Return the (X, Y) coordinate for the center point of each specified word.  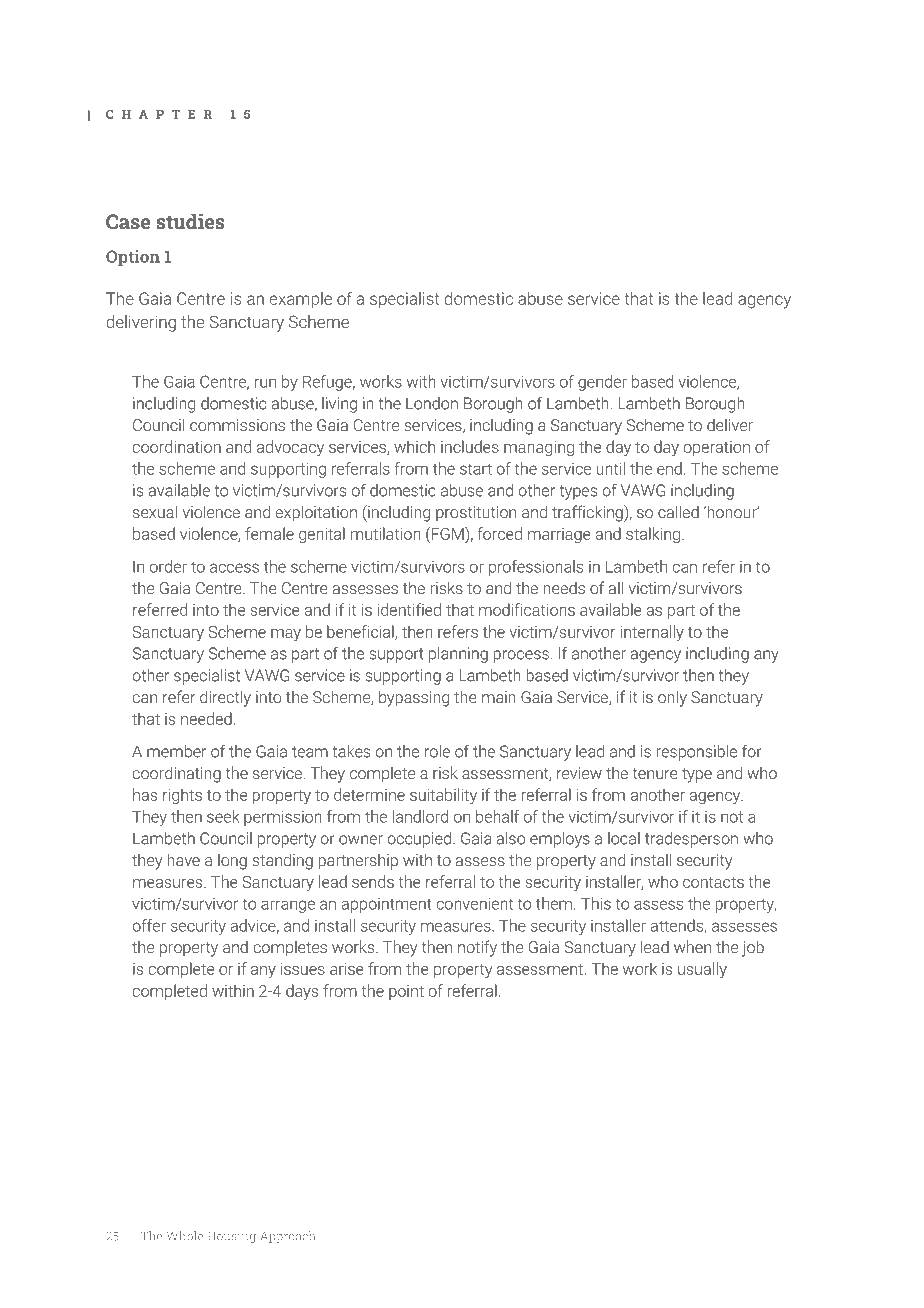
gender (602, 383)
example (300, 300)
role (437, 751)
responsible (696, 753)
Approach (288, 1237)
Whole (185, 1236)
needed (206, 718)
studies (190, 221)
